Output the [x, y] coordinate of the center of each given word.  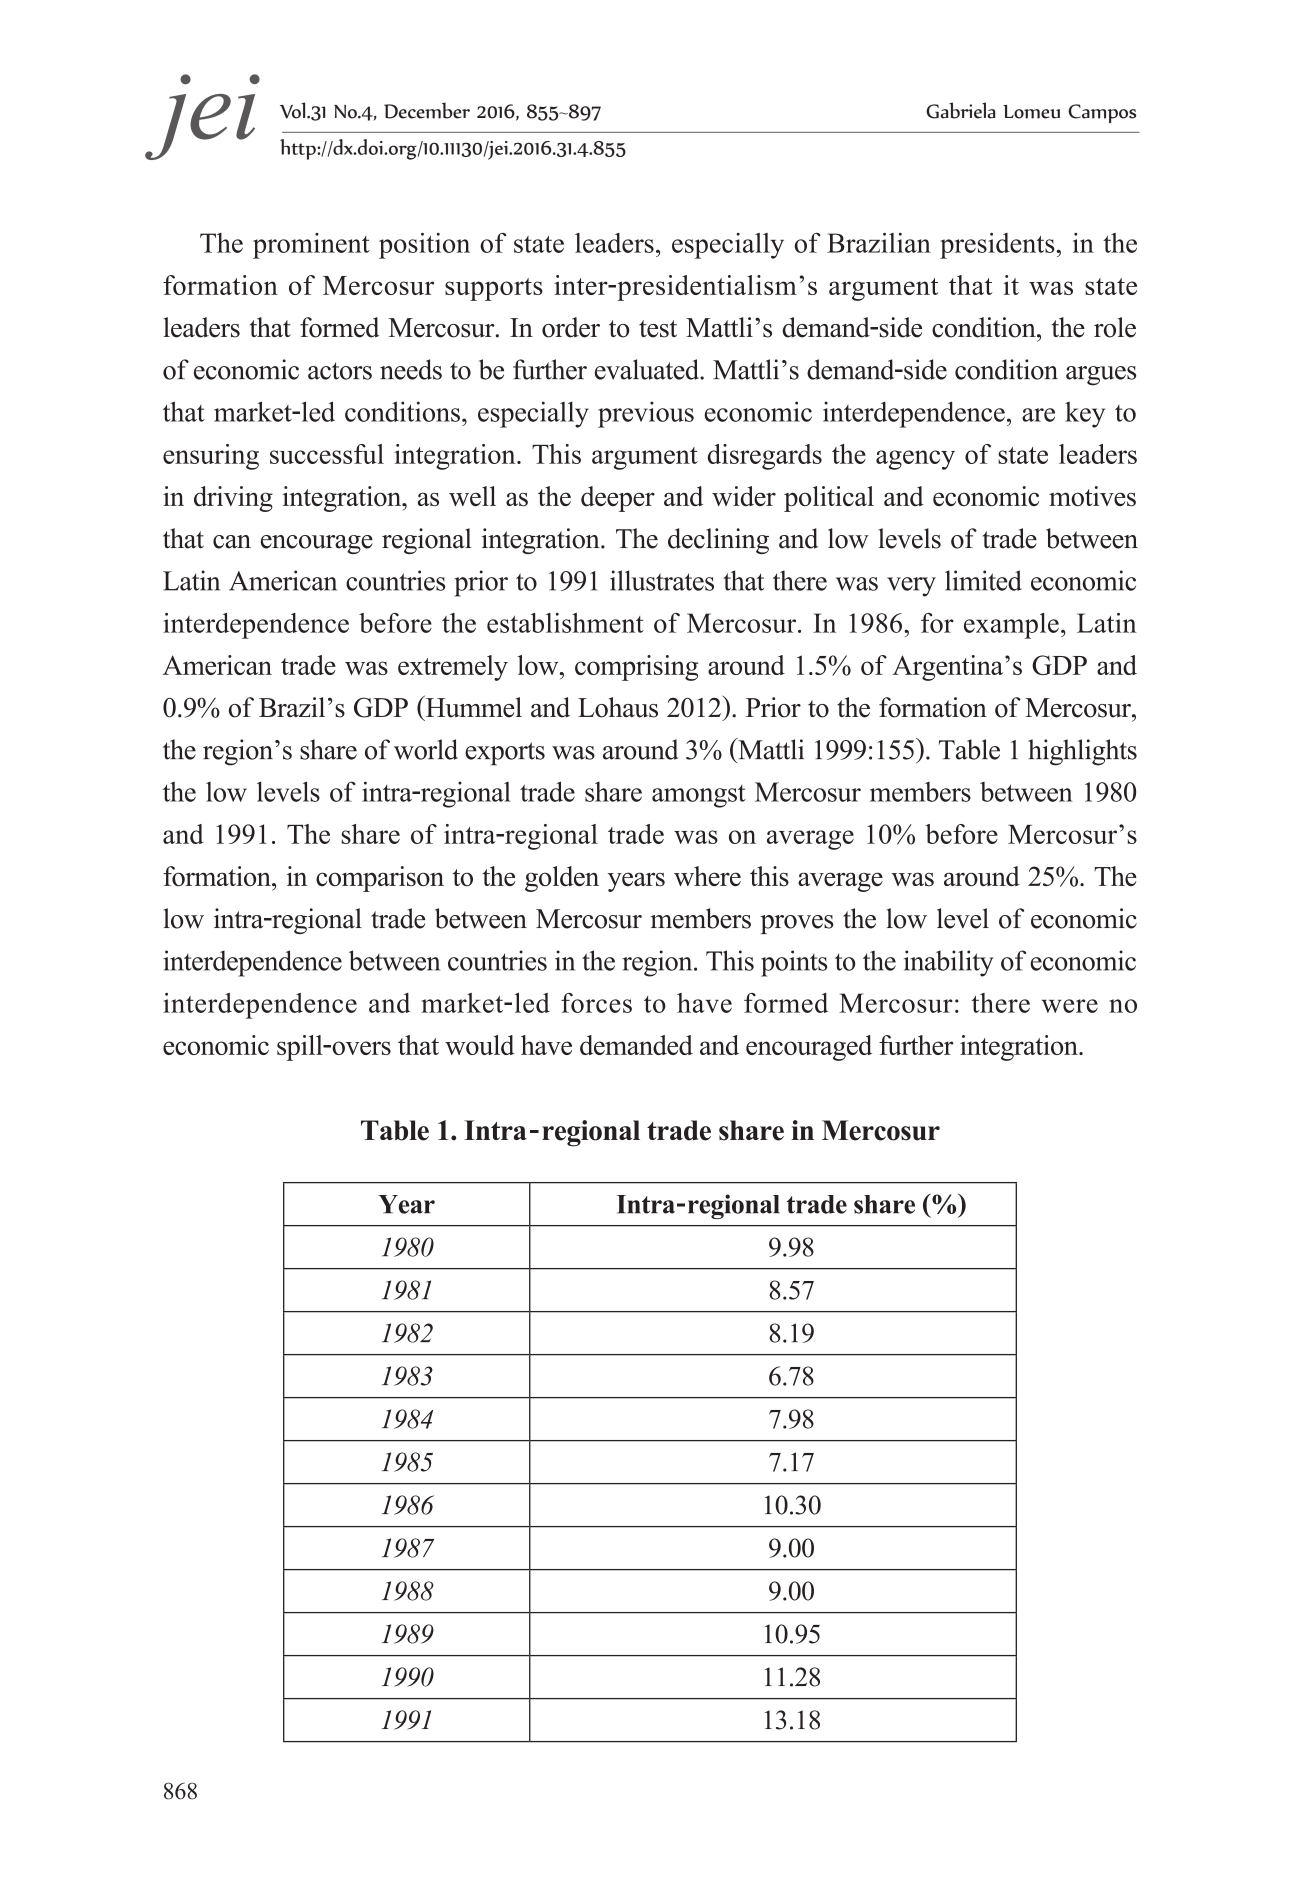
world [426, 749]
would [480, 1045]
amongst [699, 796]
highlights [1082, 752]
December [427, 110]
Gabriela [961, 110]
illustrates [662, 580]
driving [233, 499]
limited [983, 580]
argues [1101, 376]
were [1070, 1006]
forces [596, 1003]
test [658, 329]
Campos [1102, 113]
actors [340, 371]
